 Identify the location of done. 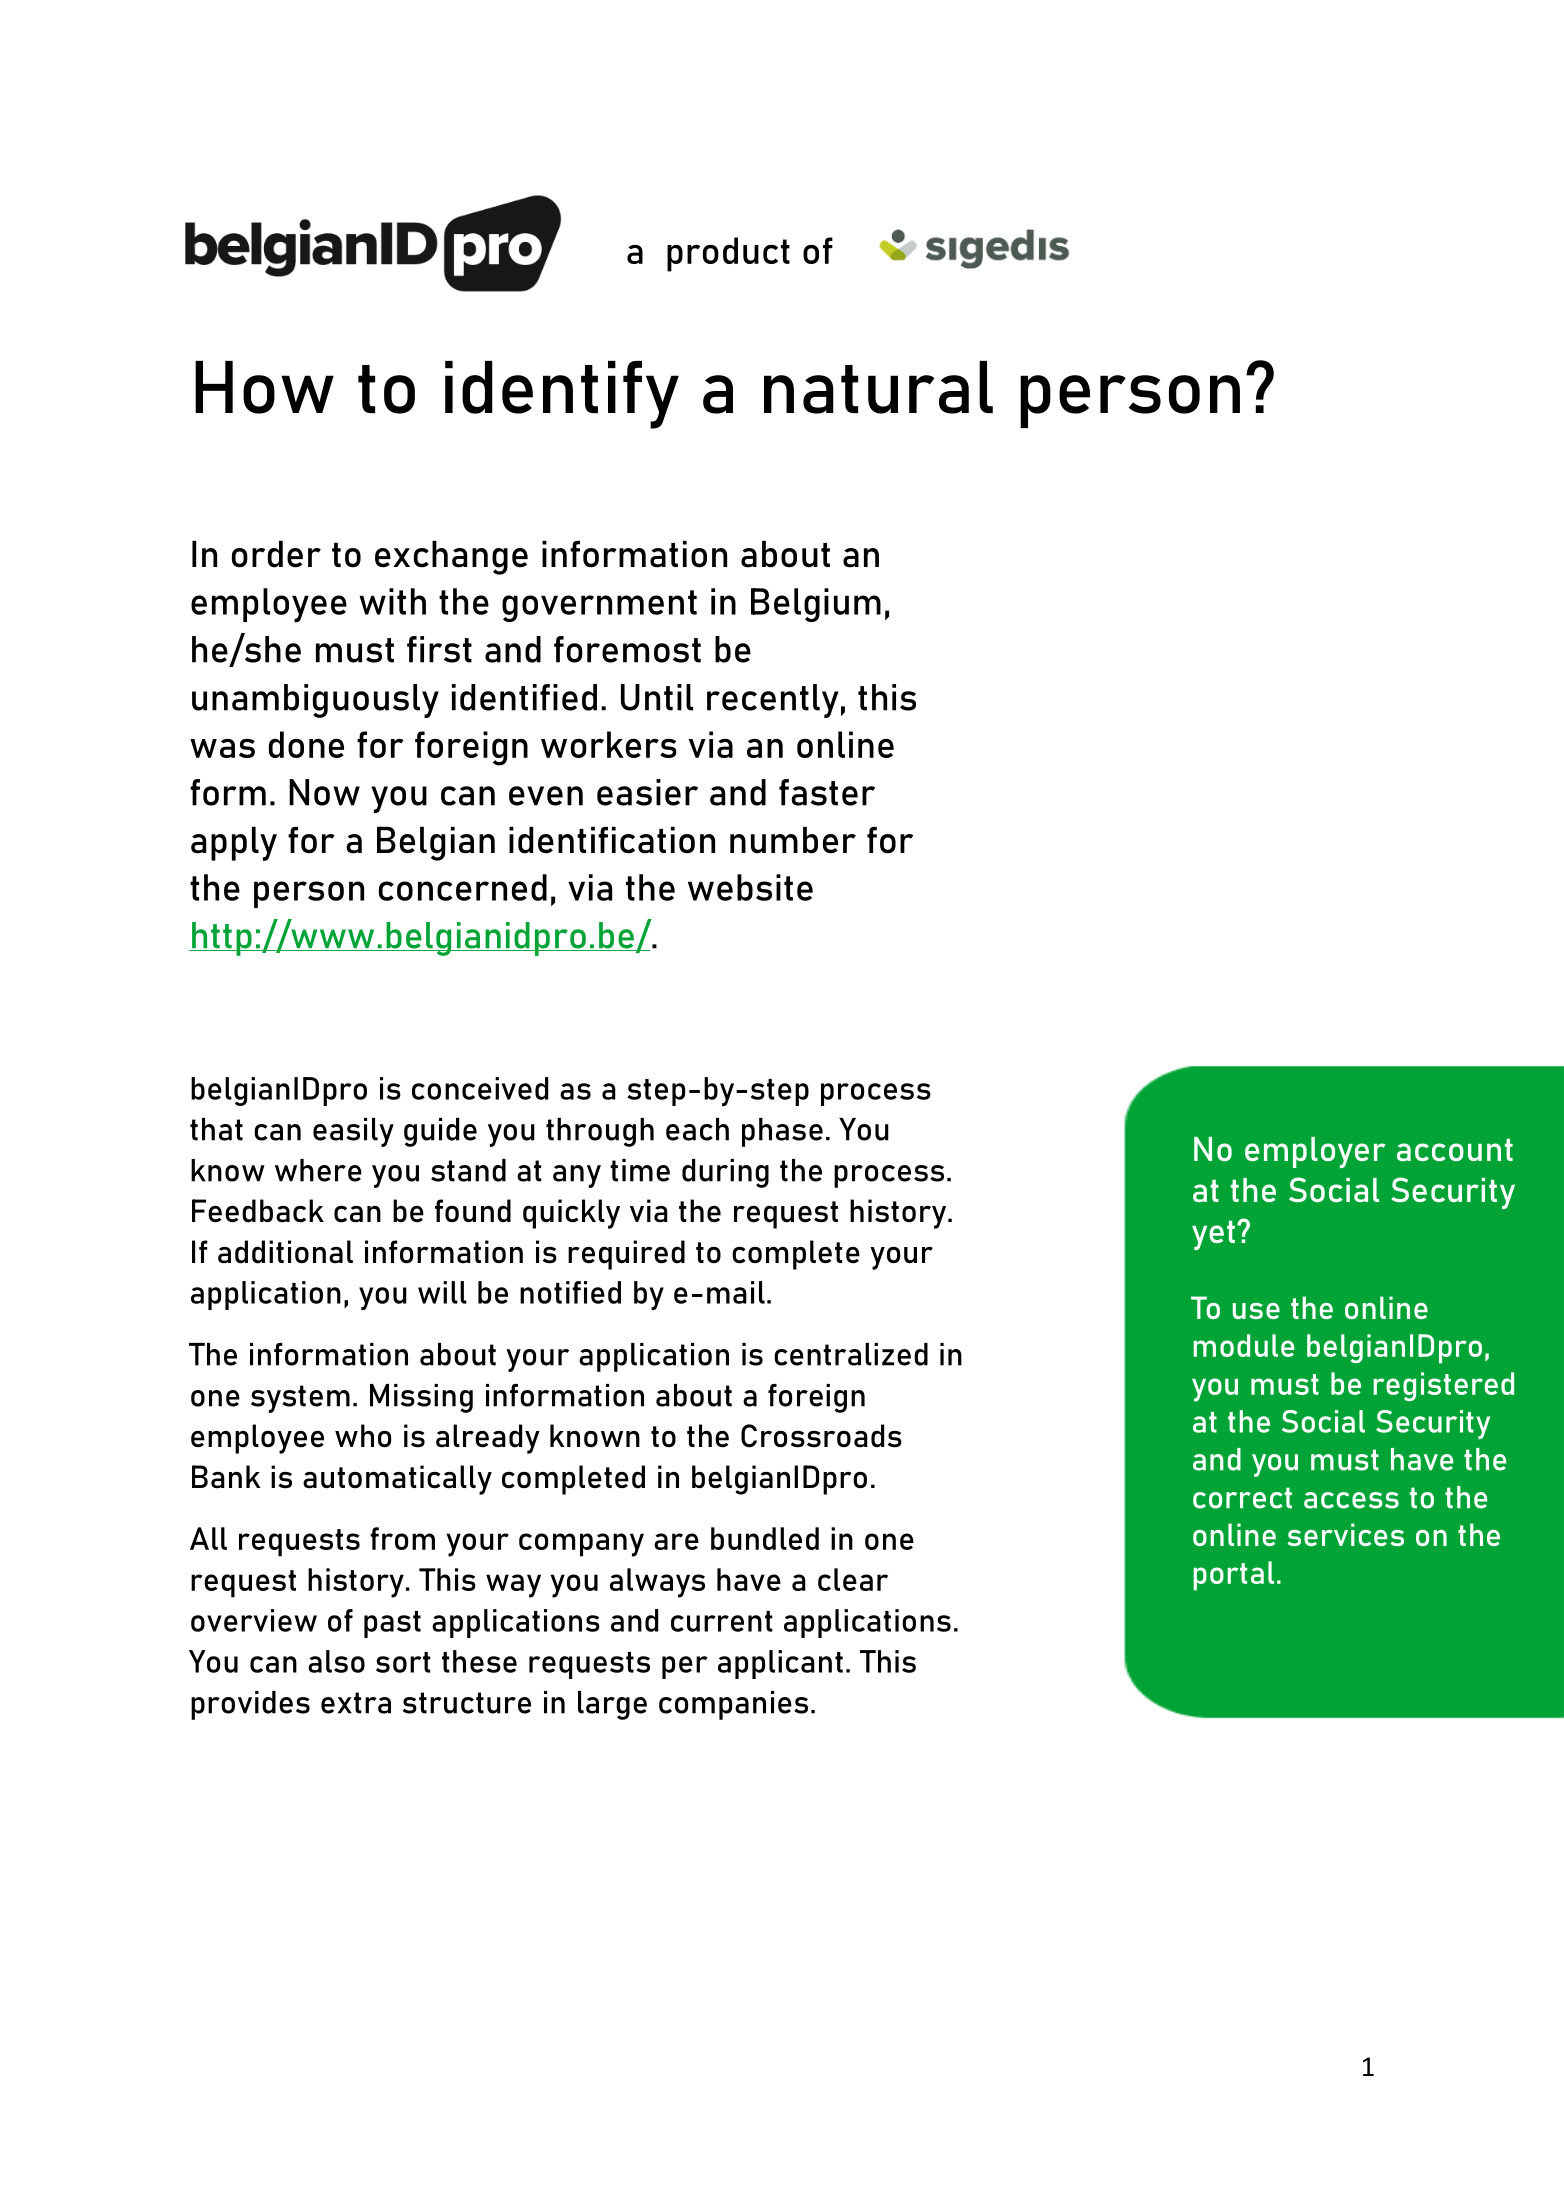
(306, 744).
